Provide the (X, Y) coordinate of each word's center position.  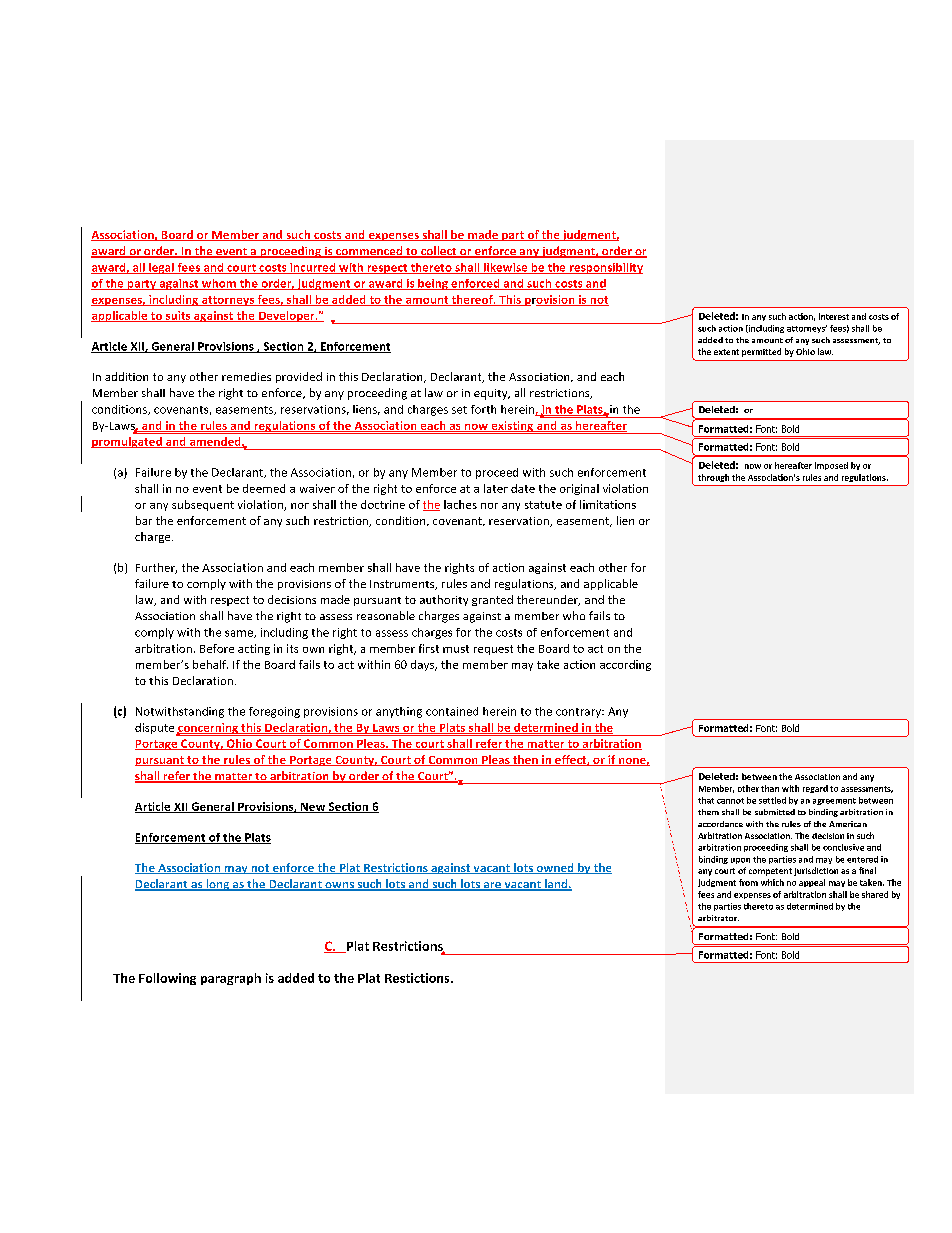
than (770, 788)
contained (452, 711)
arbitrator (718, 918)
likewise (506, 268)
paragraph (231, 979)
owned (555, 868)
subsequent (203, 505)
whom (219, 284)
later (496, 488)
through (713, 478)
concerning (208, 729)
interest (834, 316)
